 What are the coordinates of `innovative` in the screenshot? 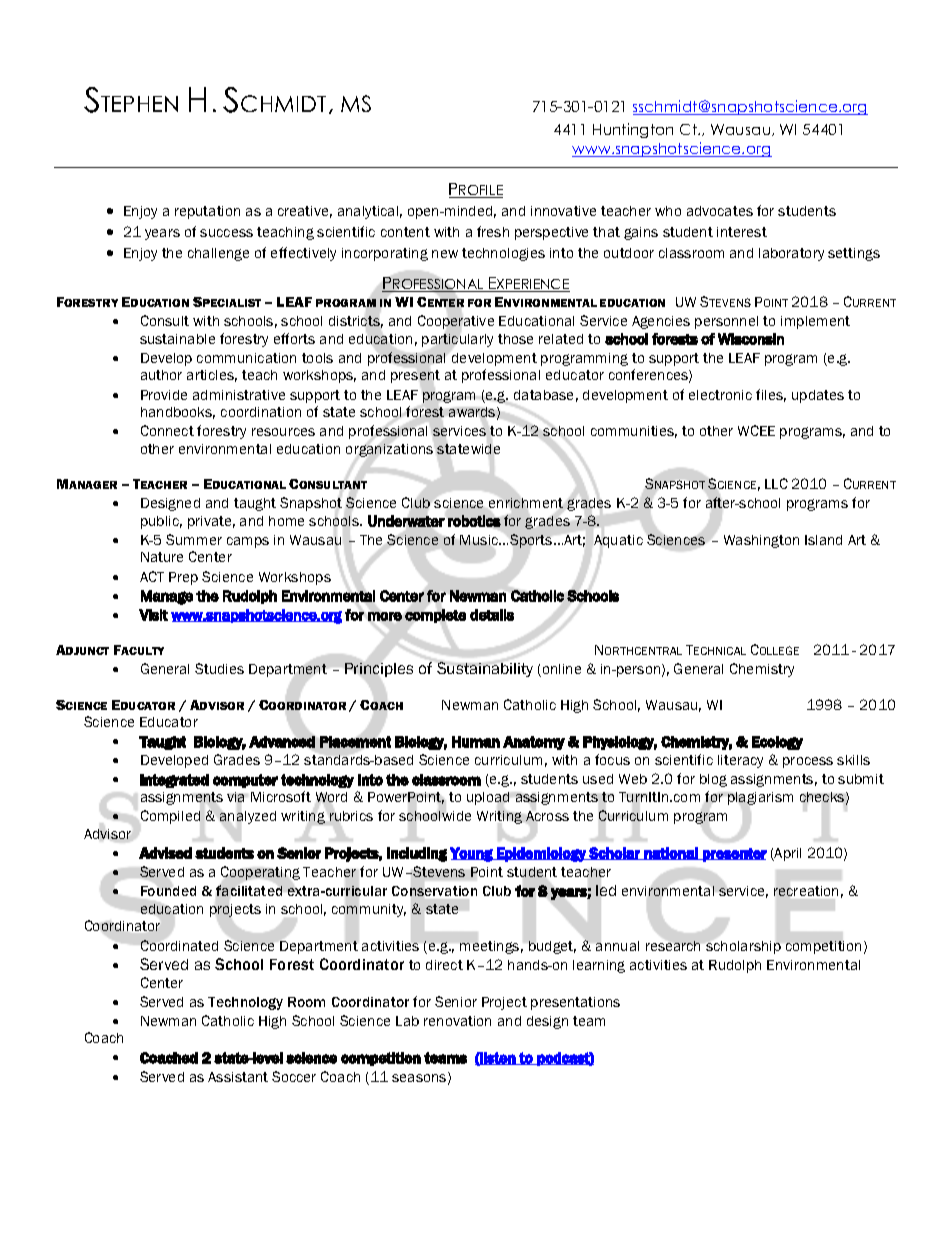 It's located at (563, 211).
